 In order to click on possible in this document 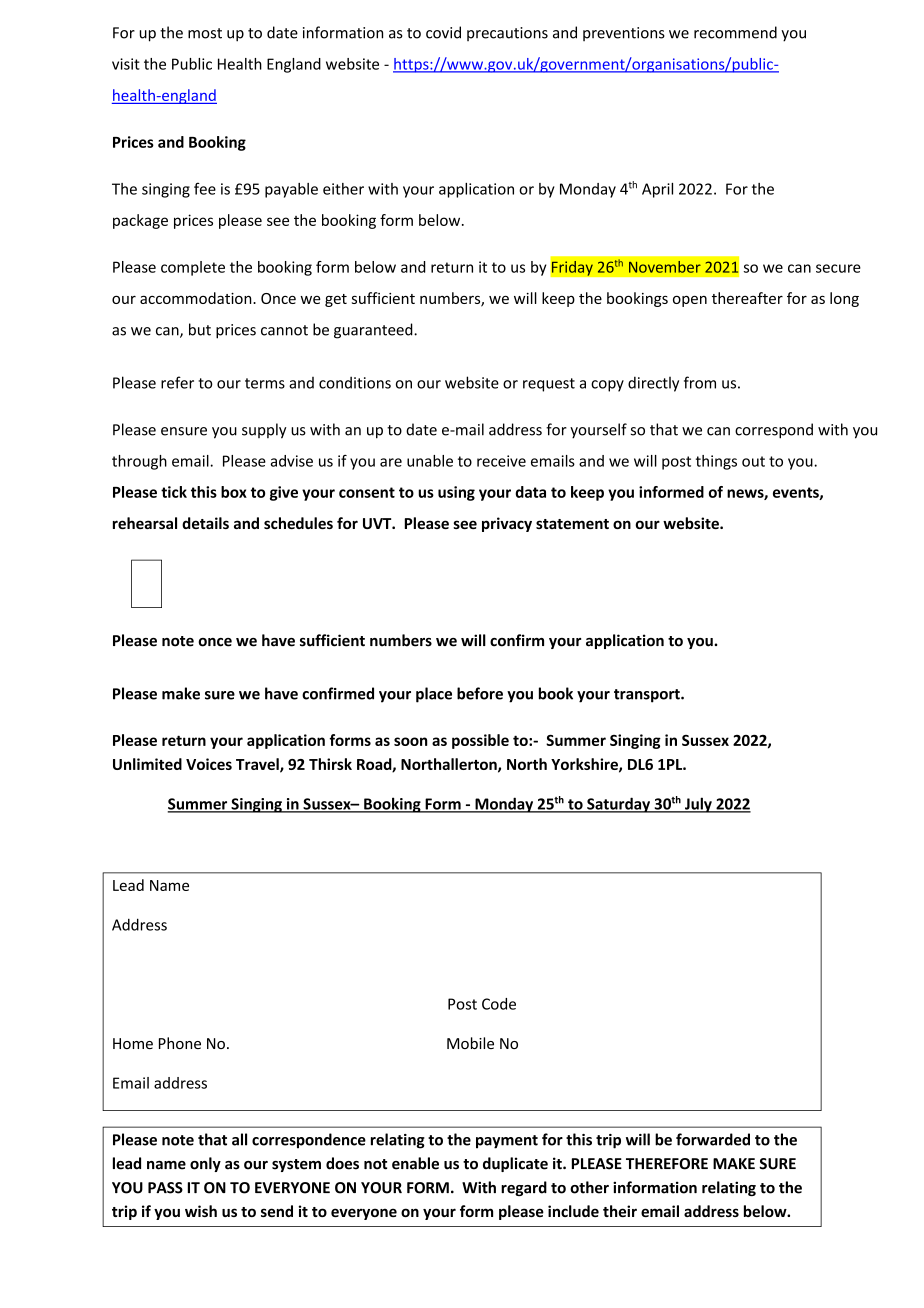, I will do `click(480, 741)`.
